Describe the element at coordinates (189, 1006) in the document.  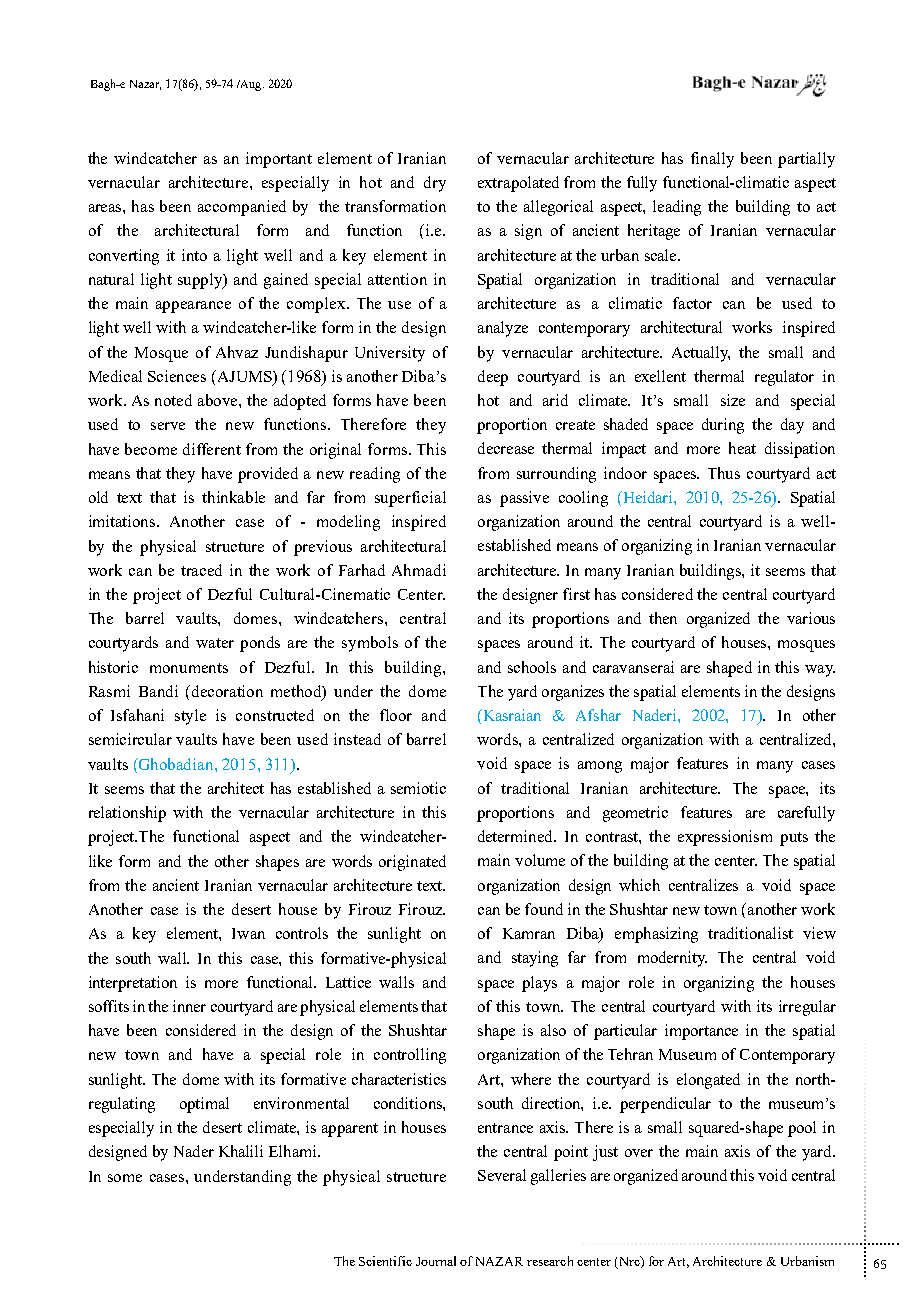
I see `inner` at that location.
